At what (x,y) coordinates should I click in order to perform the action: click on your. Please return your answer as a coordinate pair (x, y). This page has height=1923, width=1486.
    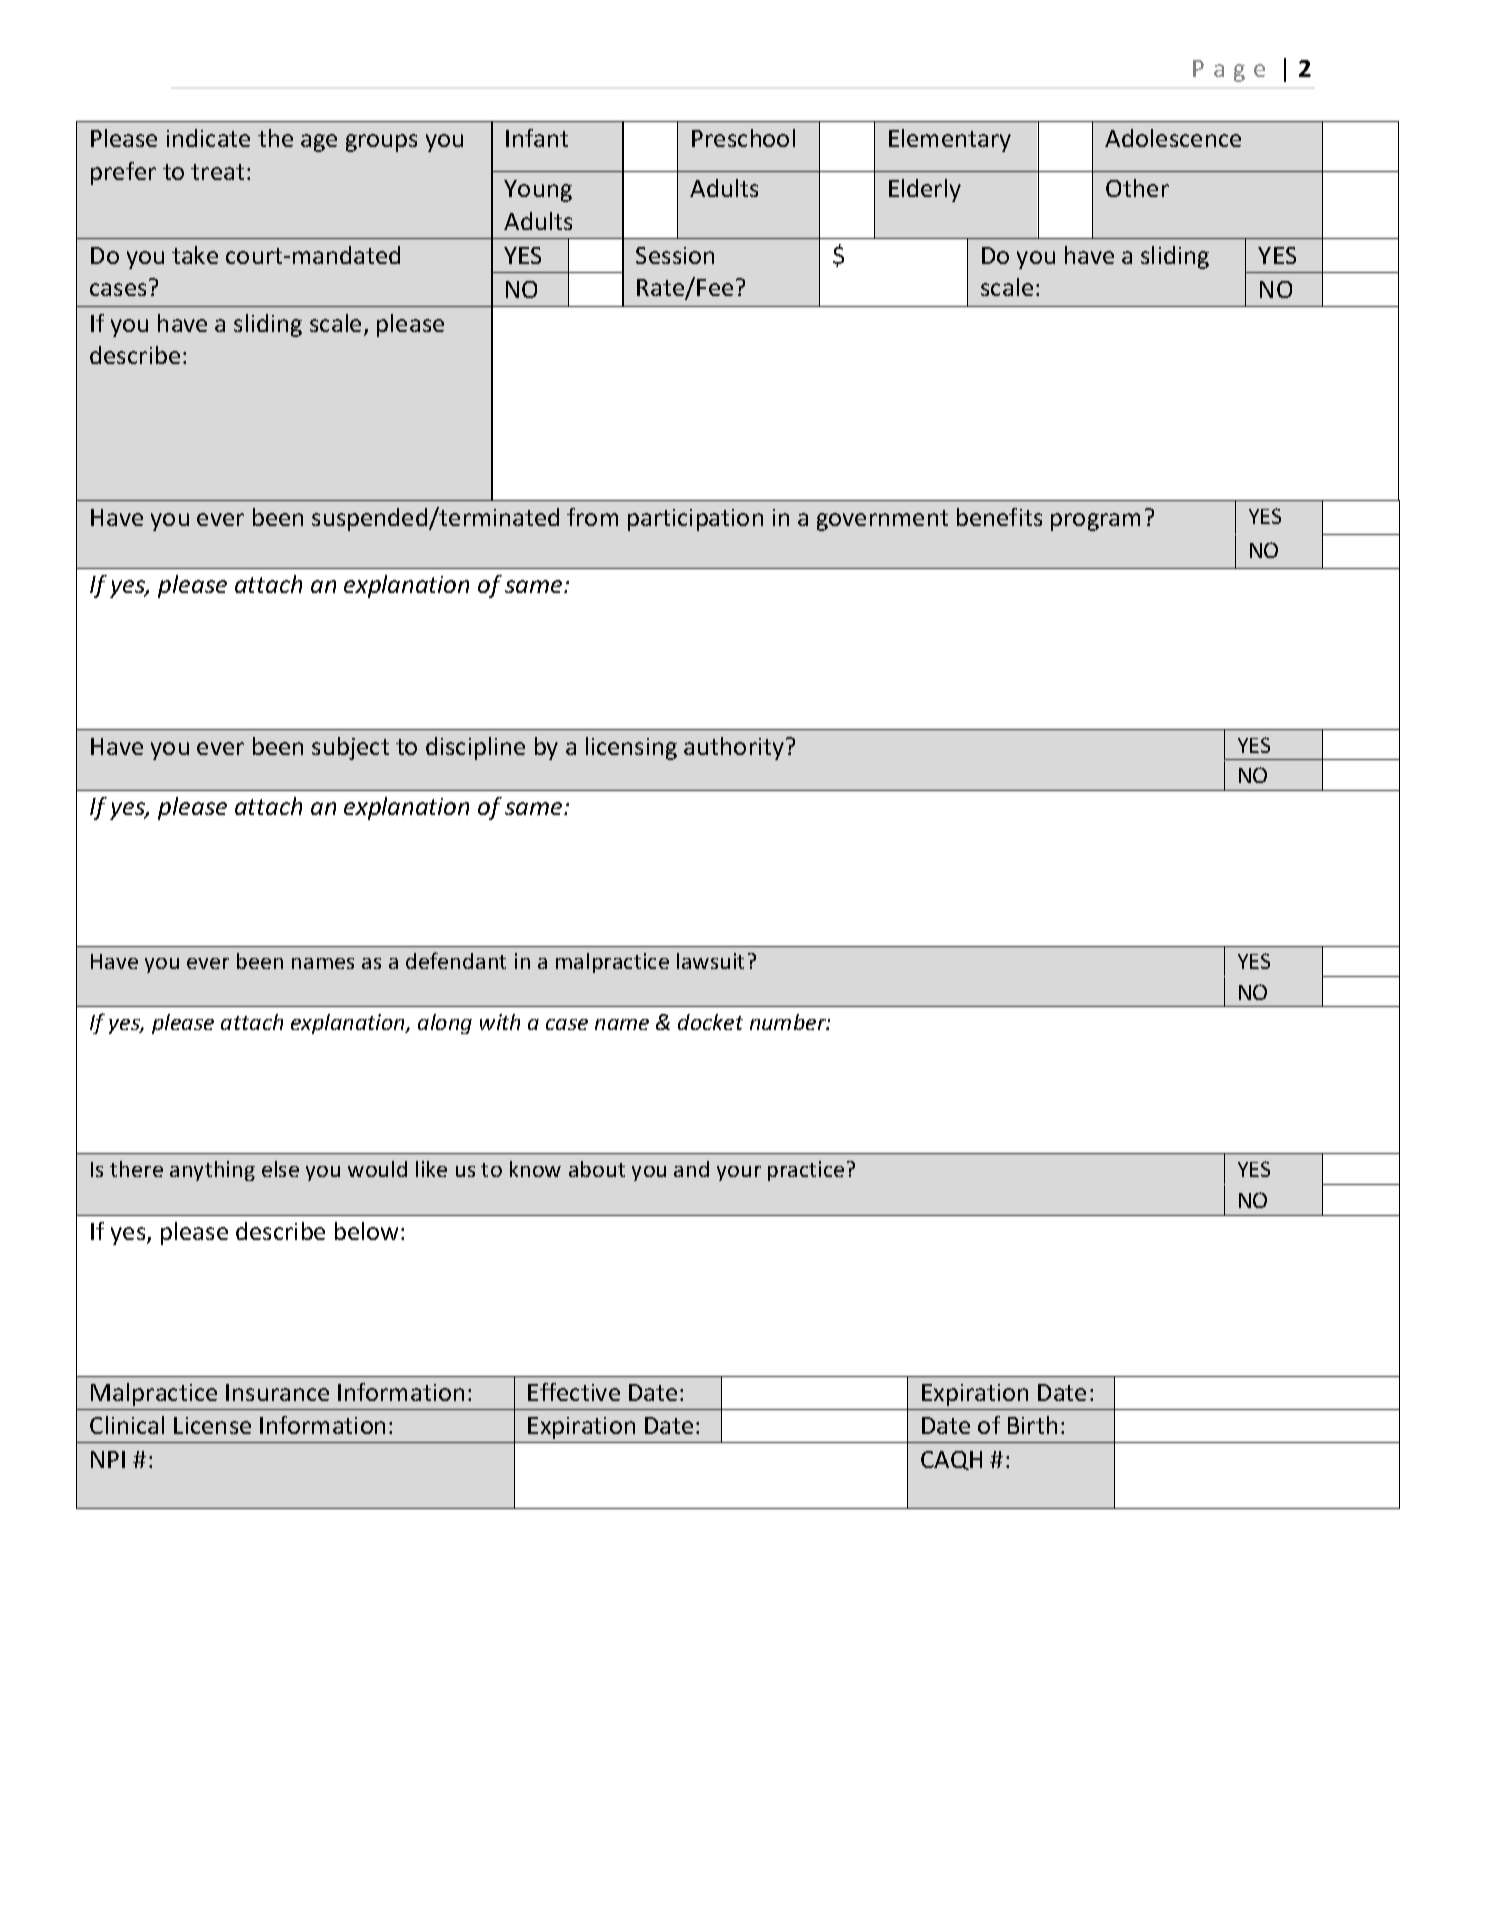
    Looking at the image, I should click on (739, 1173).
